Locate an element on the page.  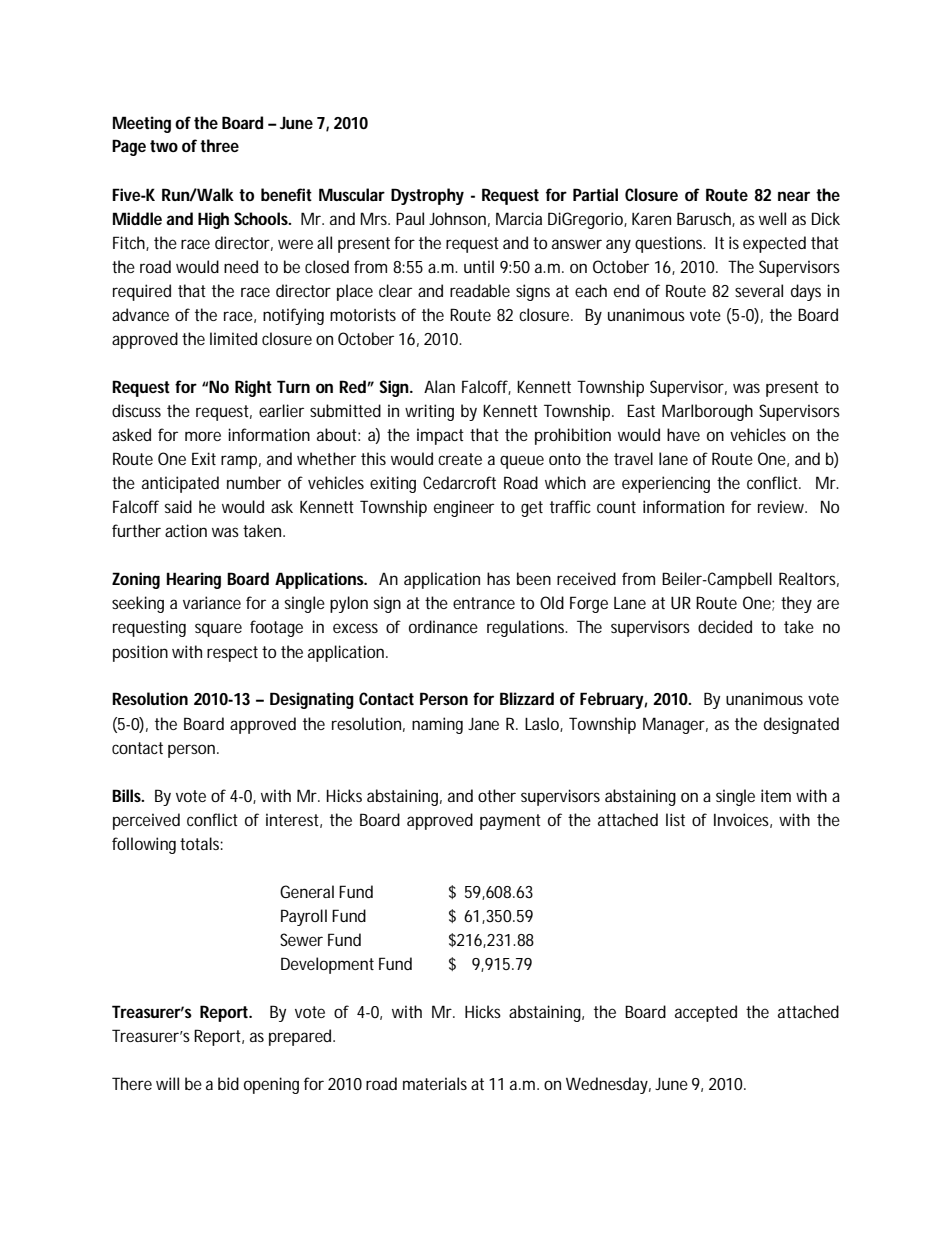
create is located at coordinates (460, 459).
